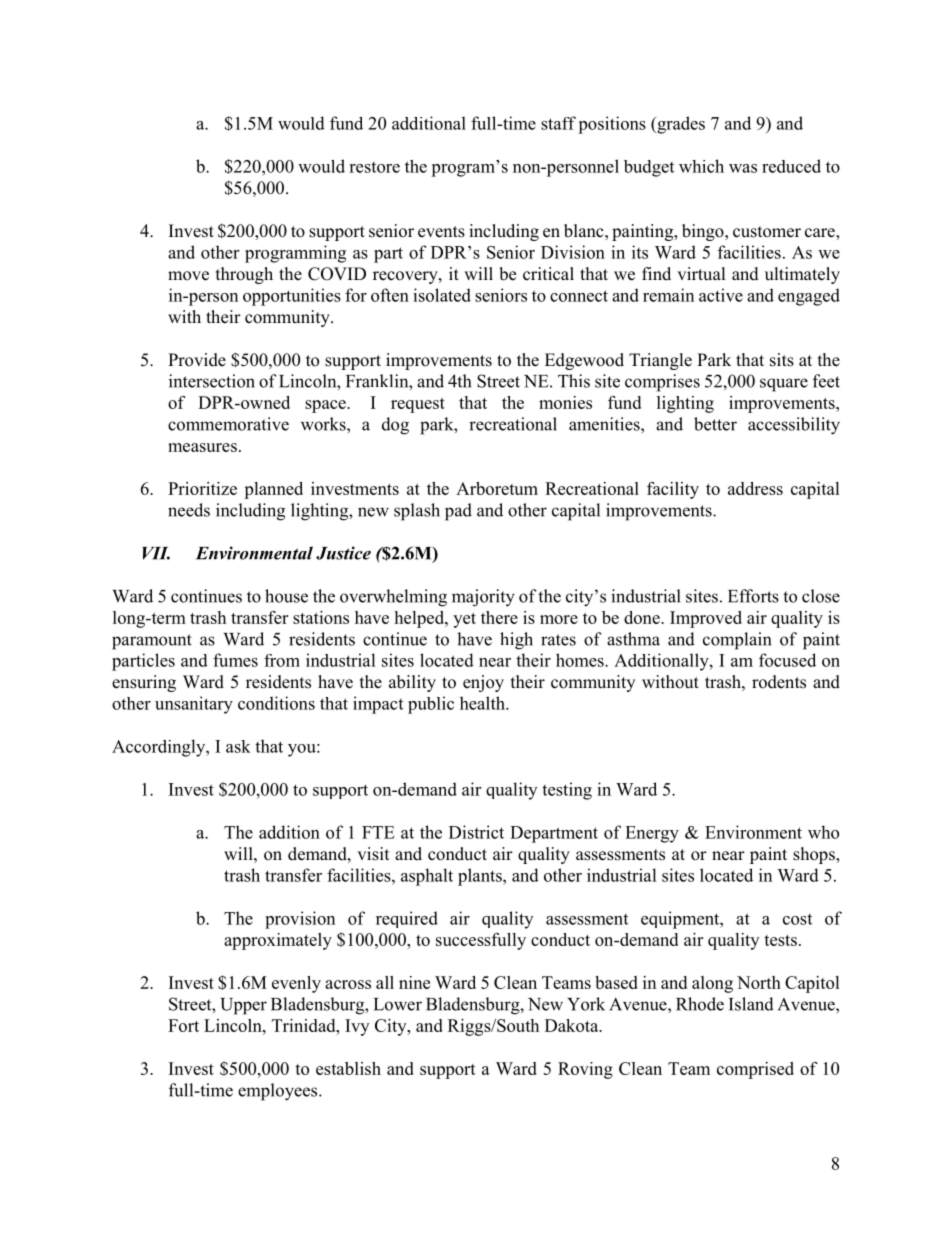 The image size is (952, 1233). Describe the element at coordinates (458, 512) in the image. I see `pad` at that location.
